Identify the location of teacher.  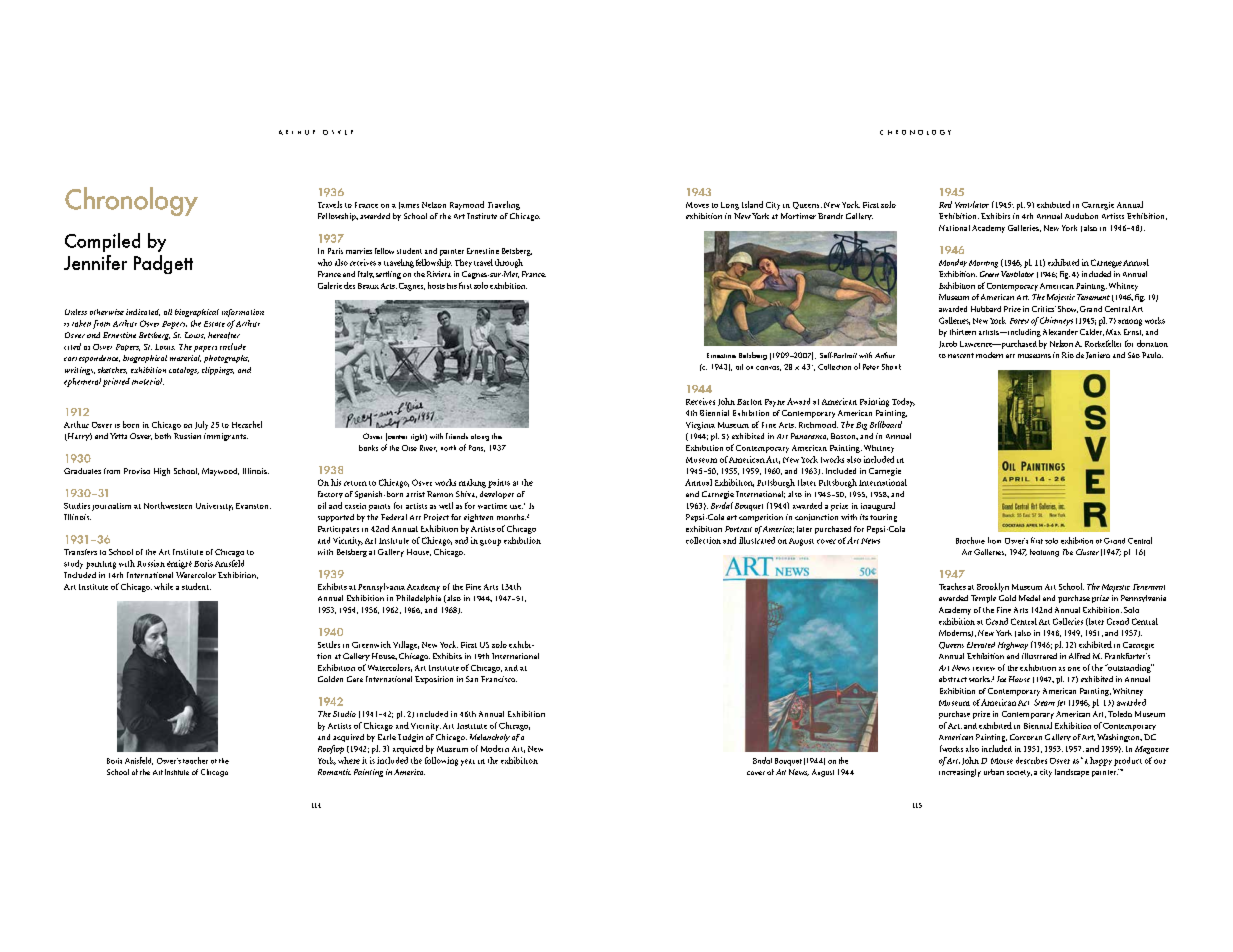
(195, 760).
